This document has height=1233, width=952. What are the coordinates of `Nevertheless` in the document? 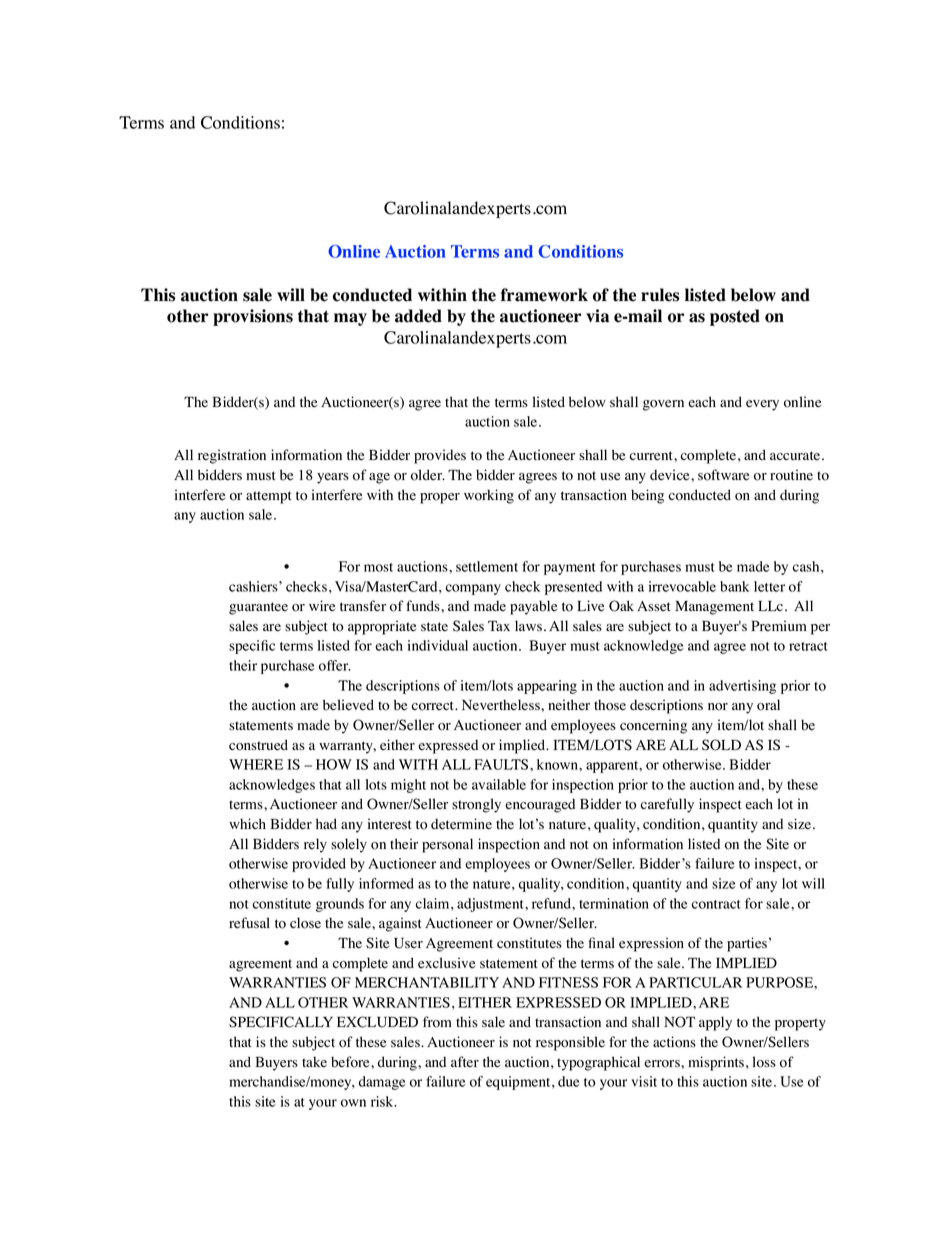 It's located at (502, 705).
